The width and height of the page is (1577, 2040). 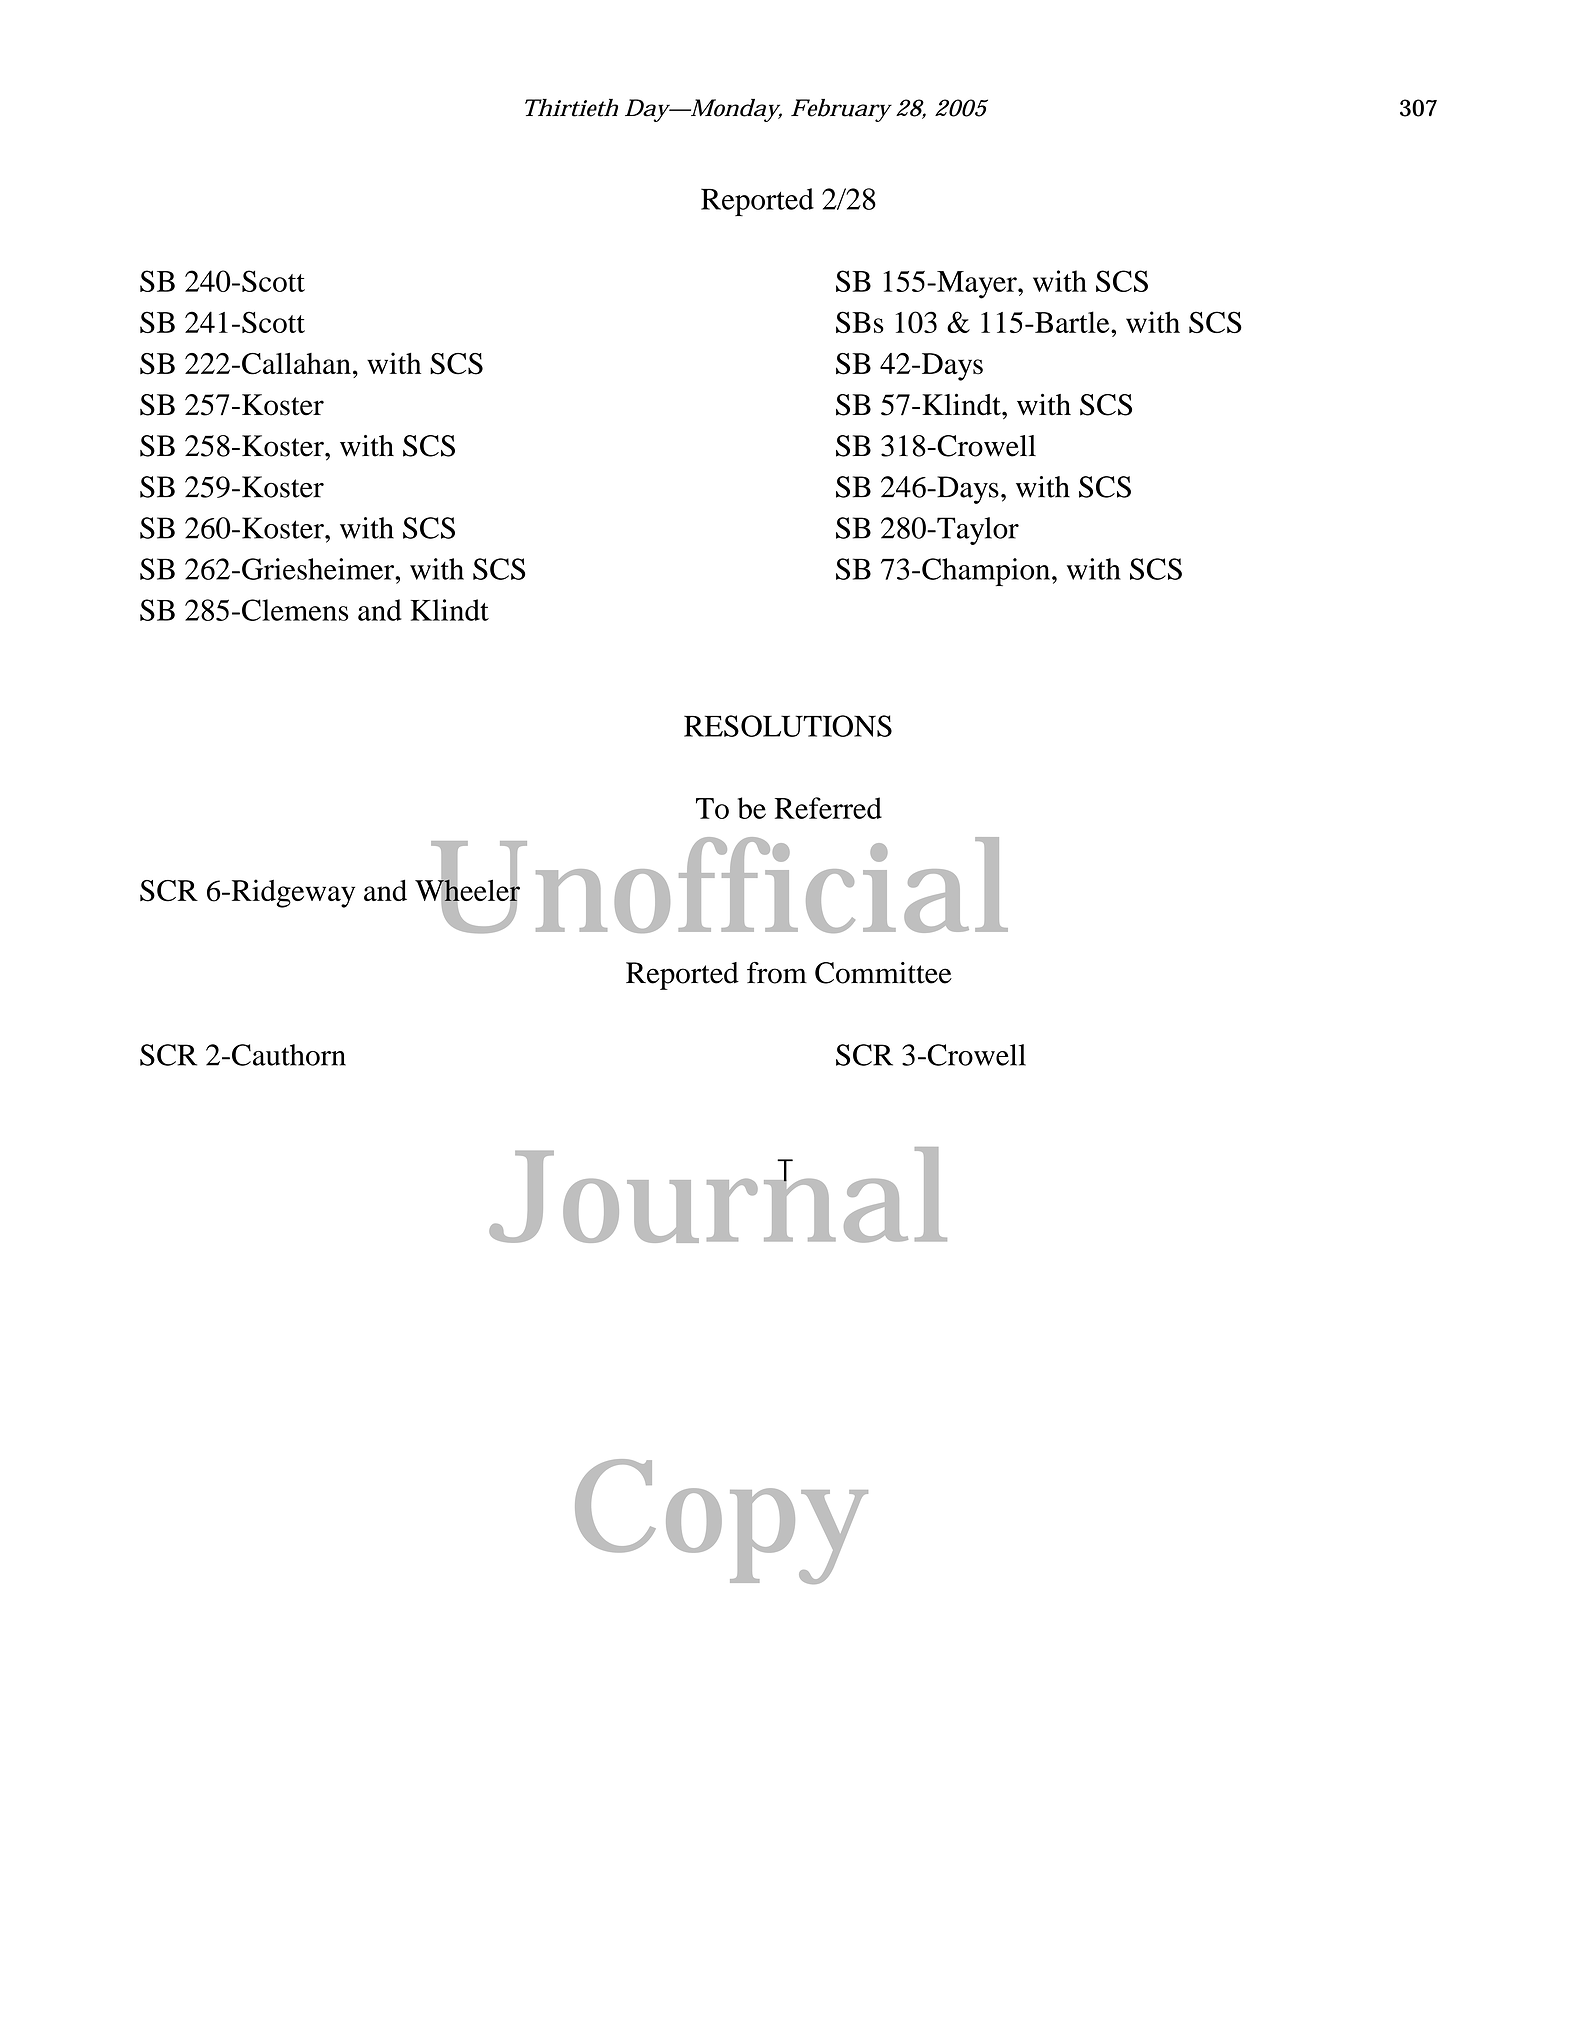 I want to click on from, so click(x=777, y=973).
